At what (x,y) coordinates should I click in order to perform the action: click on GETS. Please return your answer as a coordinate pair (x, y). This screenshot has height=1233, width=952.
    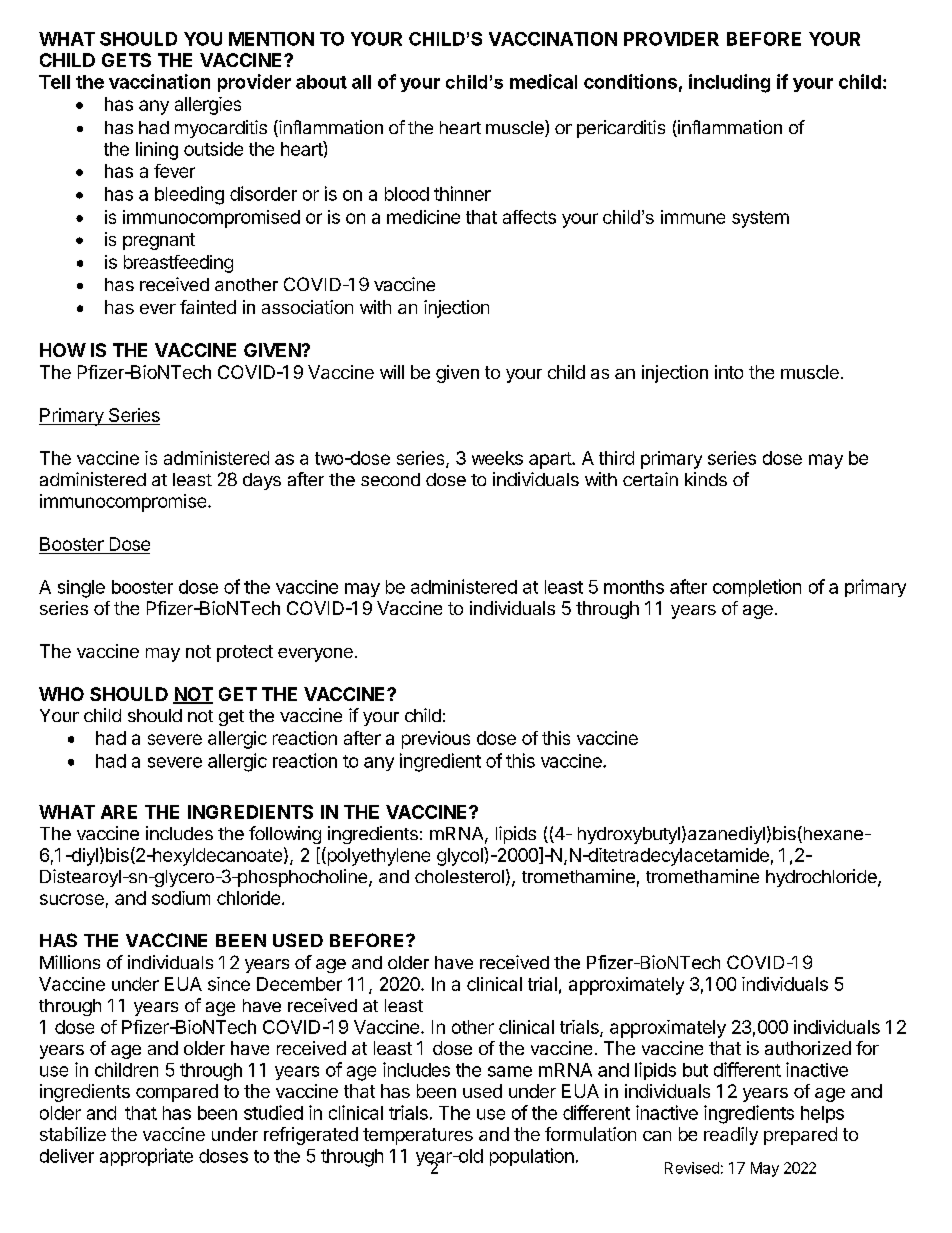
    Looking at the image, I should click on (126, 60).
